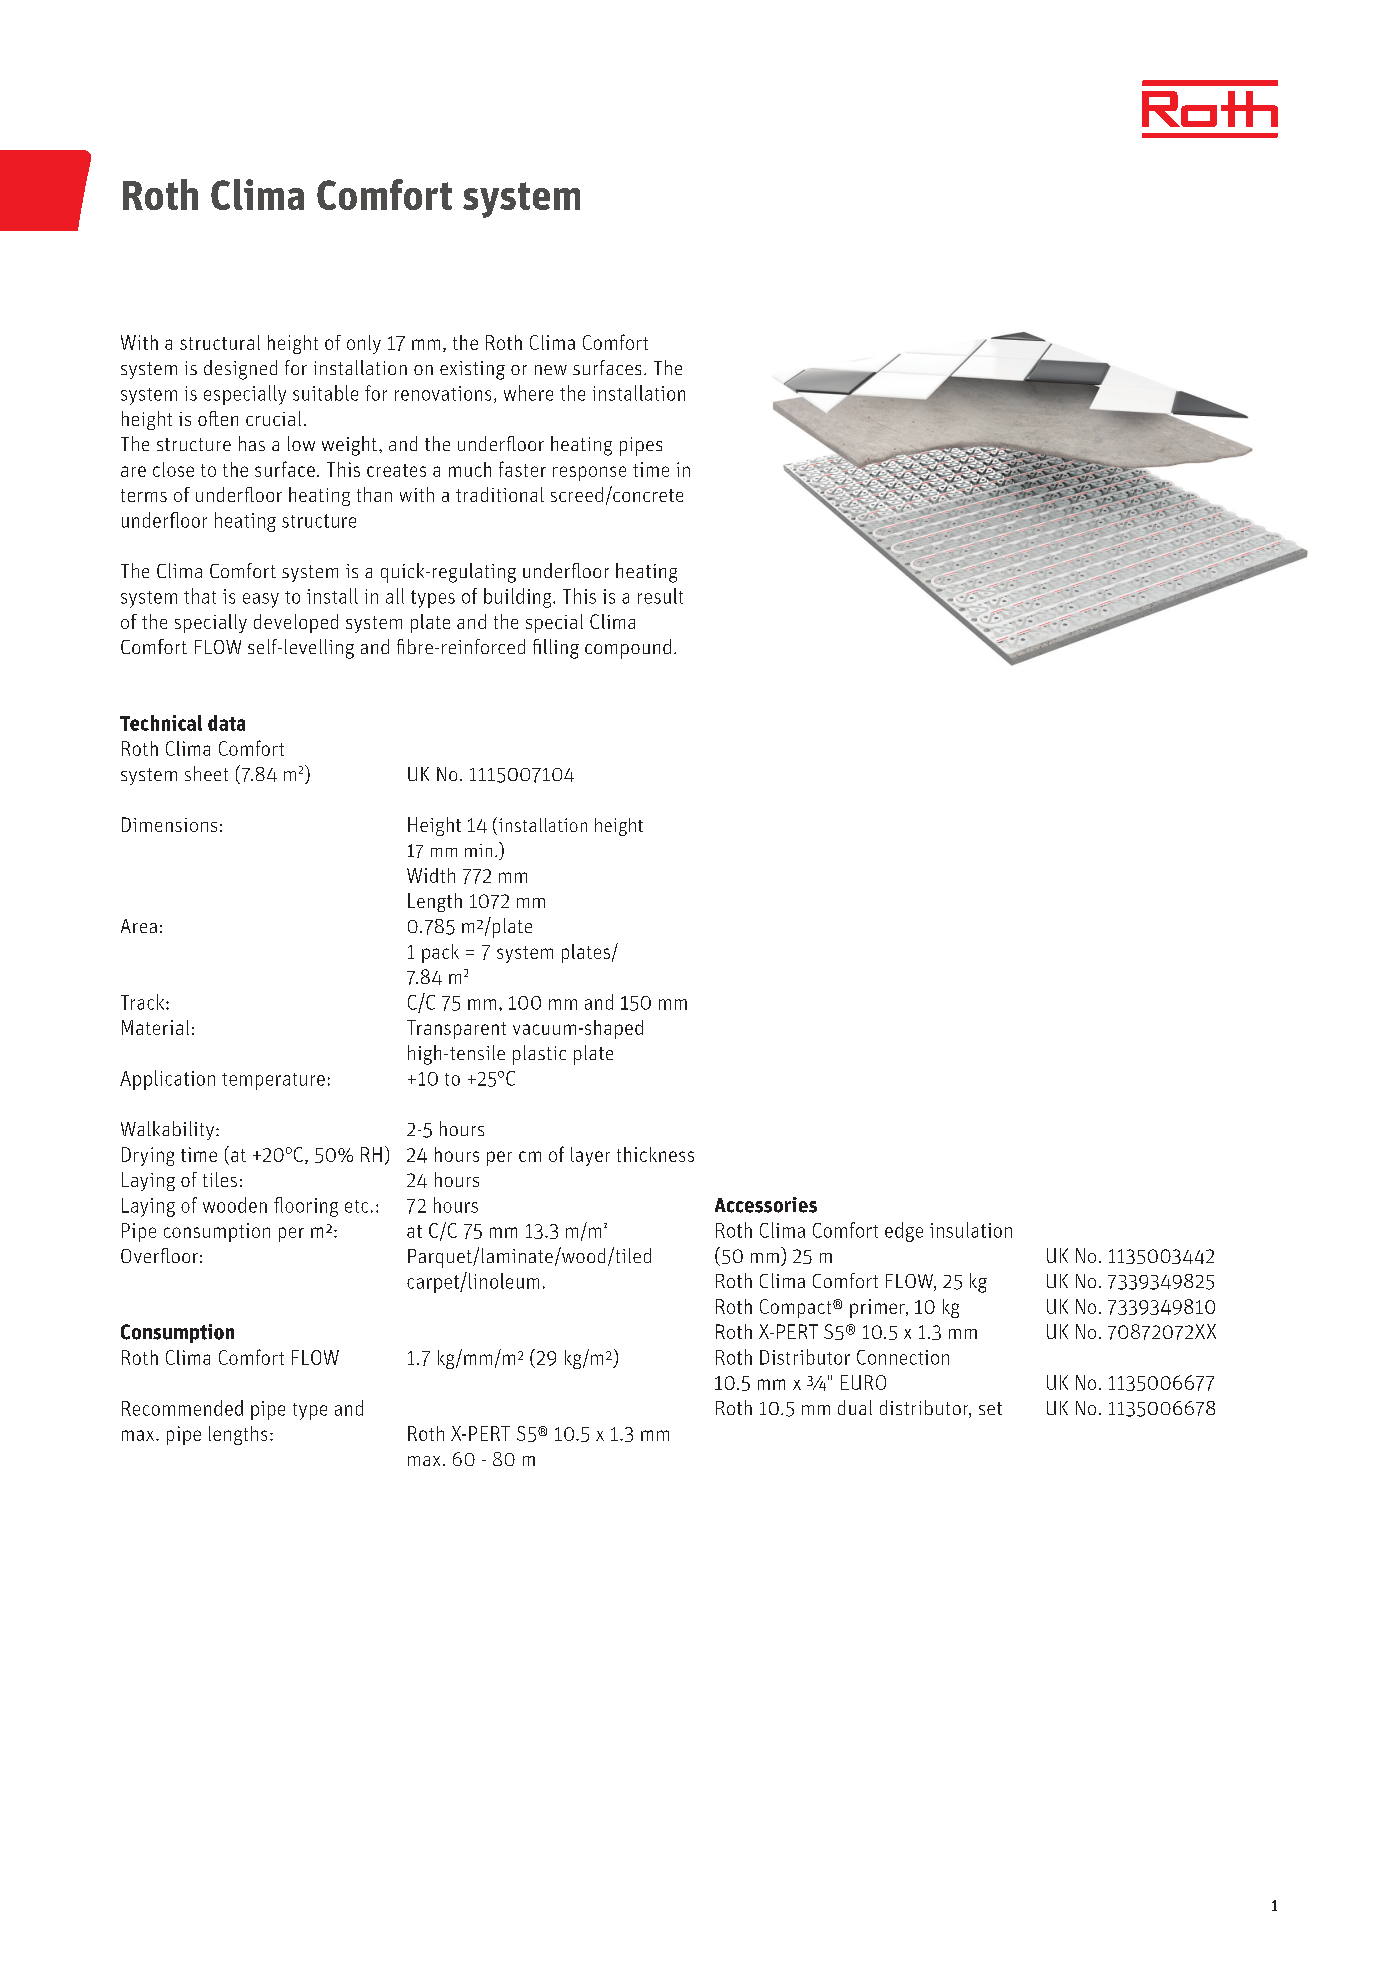 The width and height of the document is (1398, 1978). I want to click on new, so click(551, 370).
